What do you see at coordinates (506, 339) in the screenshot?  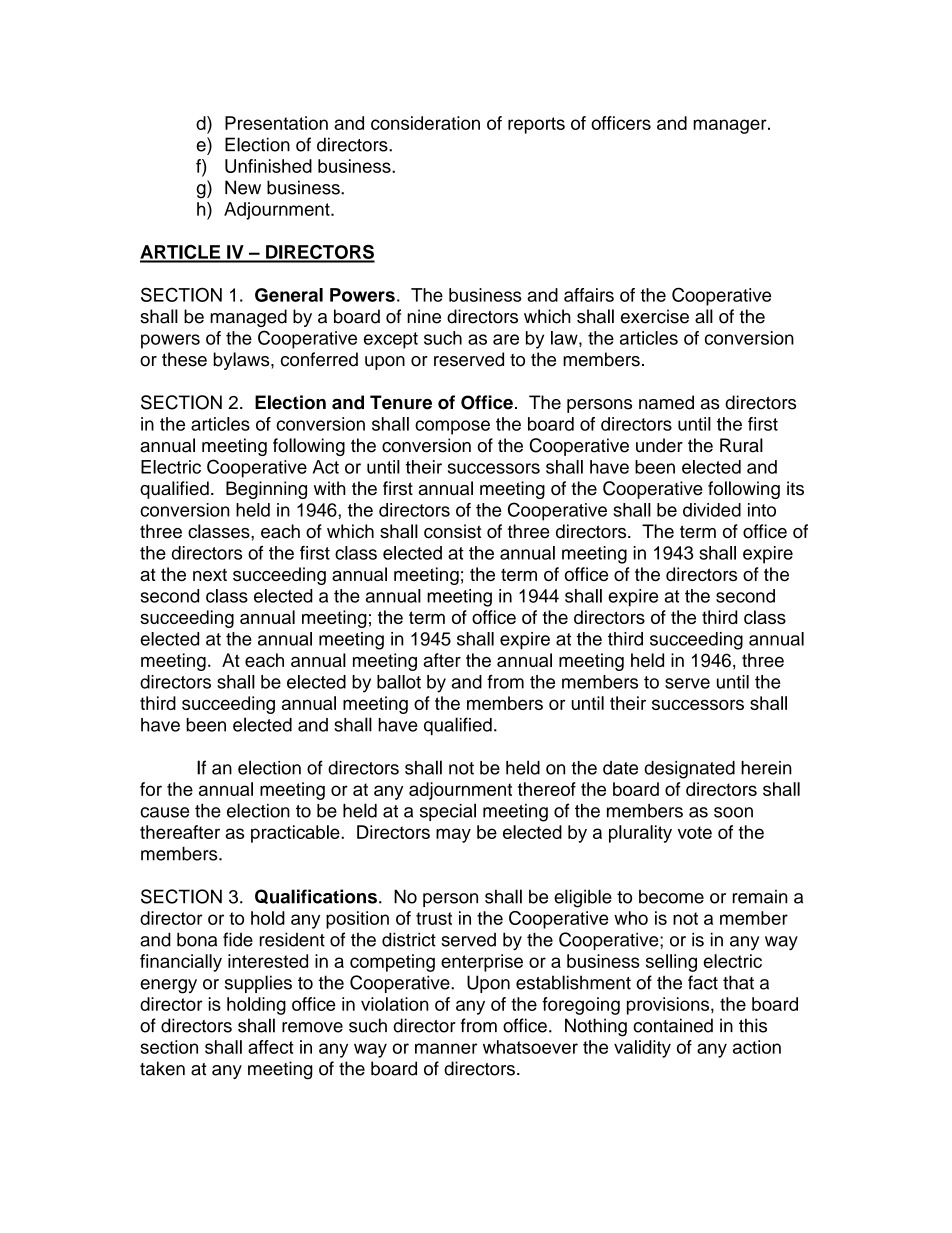 I see `are` at bounding box center [506, 339].
